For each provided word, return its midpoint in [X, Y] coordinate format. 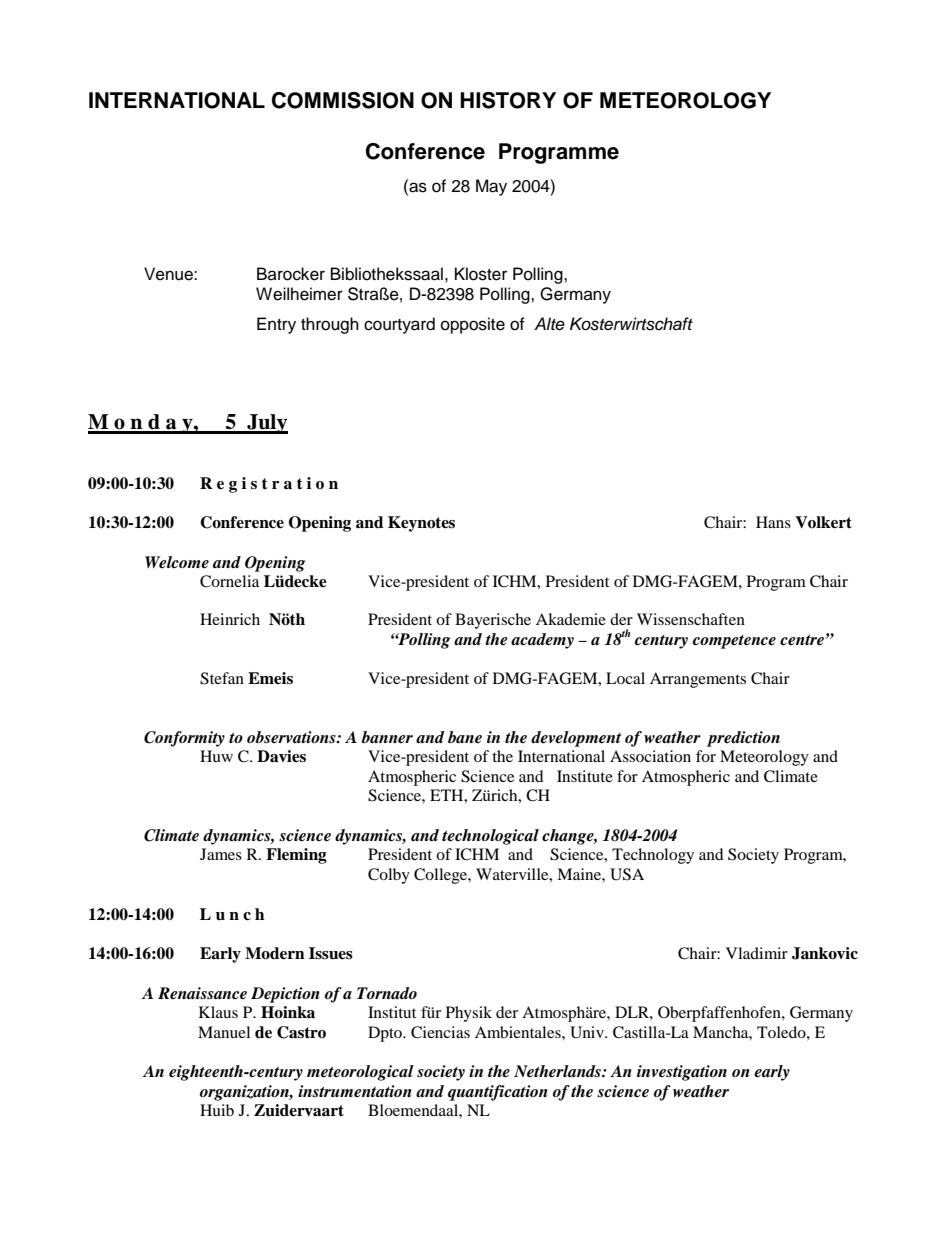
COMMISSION [343, 100]
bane [465, 737]
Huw [216, 756]
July [266, 424]
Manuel [224, 1032]
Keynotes [421, 524]
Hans [773, 522]
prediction [743, 739]
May [491, 187]
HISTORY [508, 100]
